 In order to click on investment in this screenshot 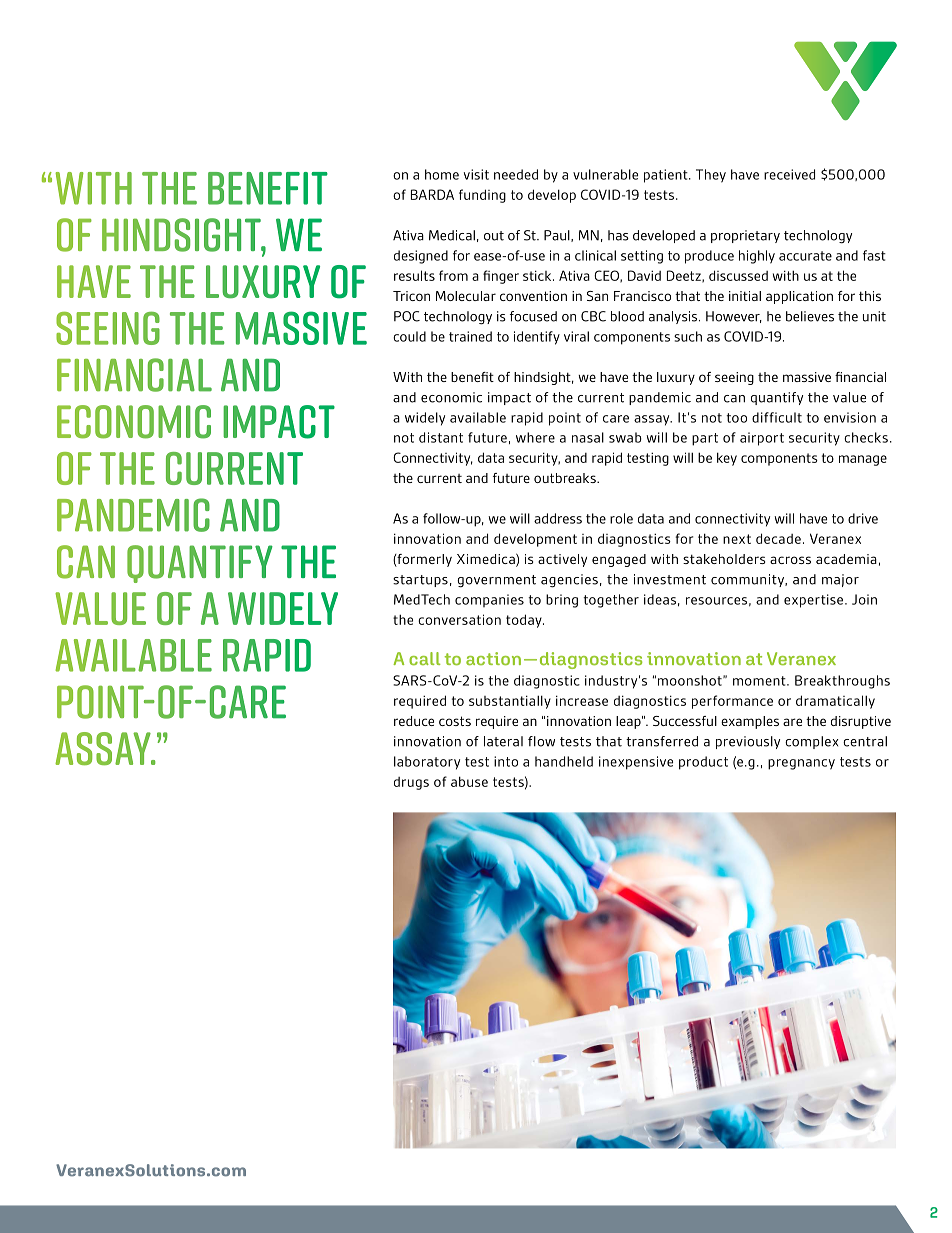, I will do `click(670, 579)`.
